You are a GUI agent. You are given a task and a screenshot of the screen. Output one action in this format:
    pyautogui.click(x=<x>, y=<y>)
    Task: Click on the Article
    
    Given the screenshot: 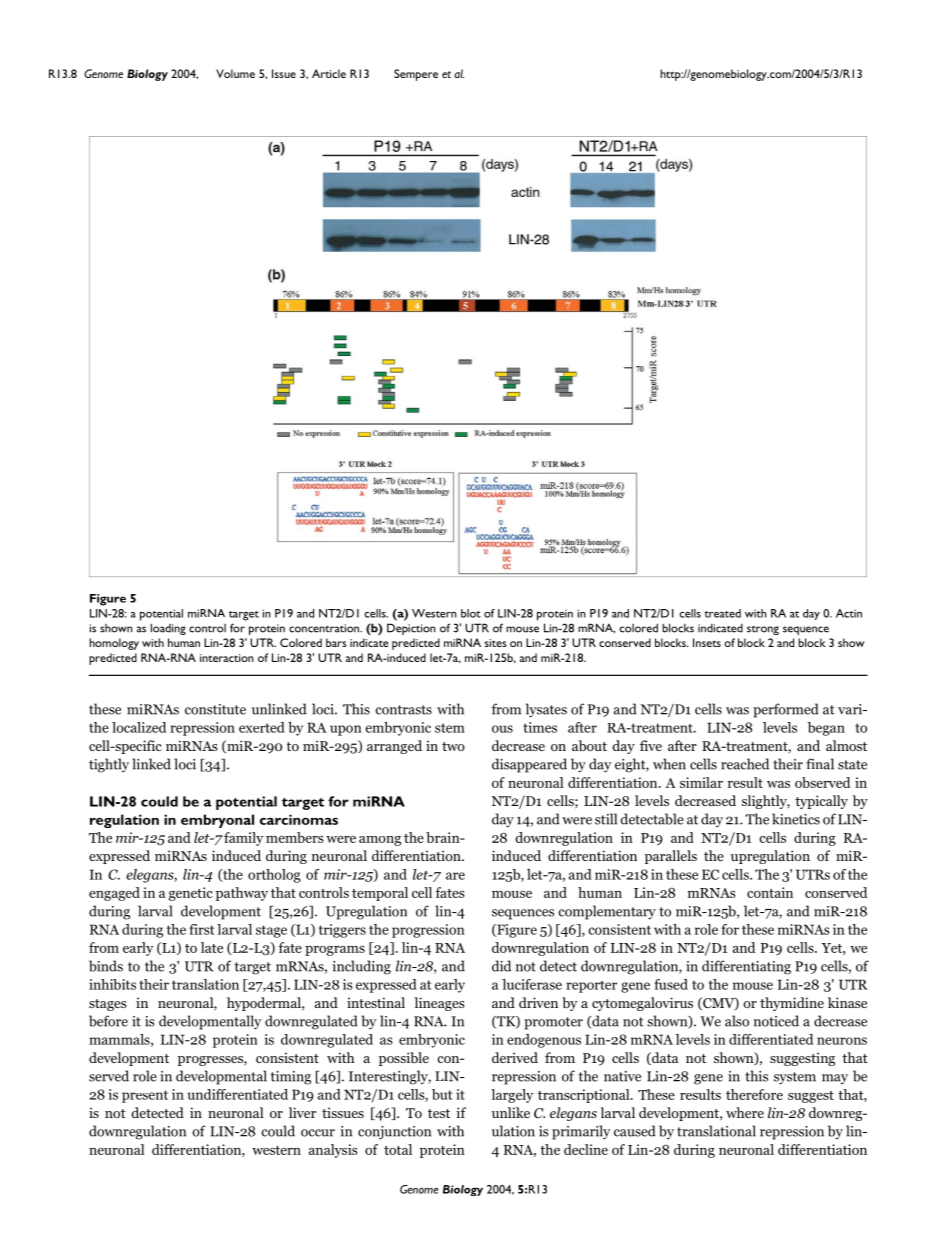 What is the action you would take?
    pyautogui.click(x=329, y=73)
